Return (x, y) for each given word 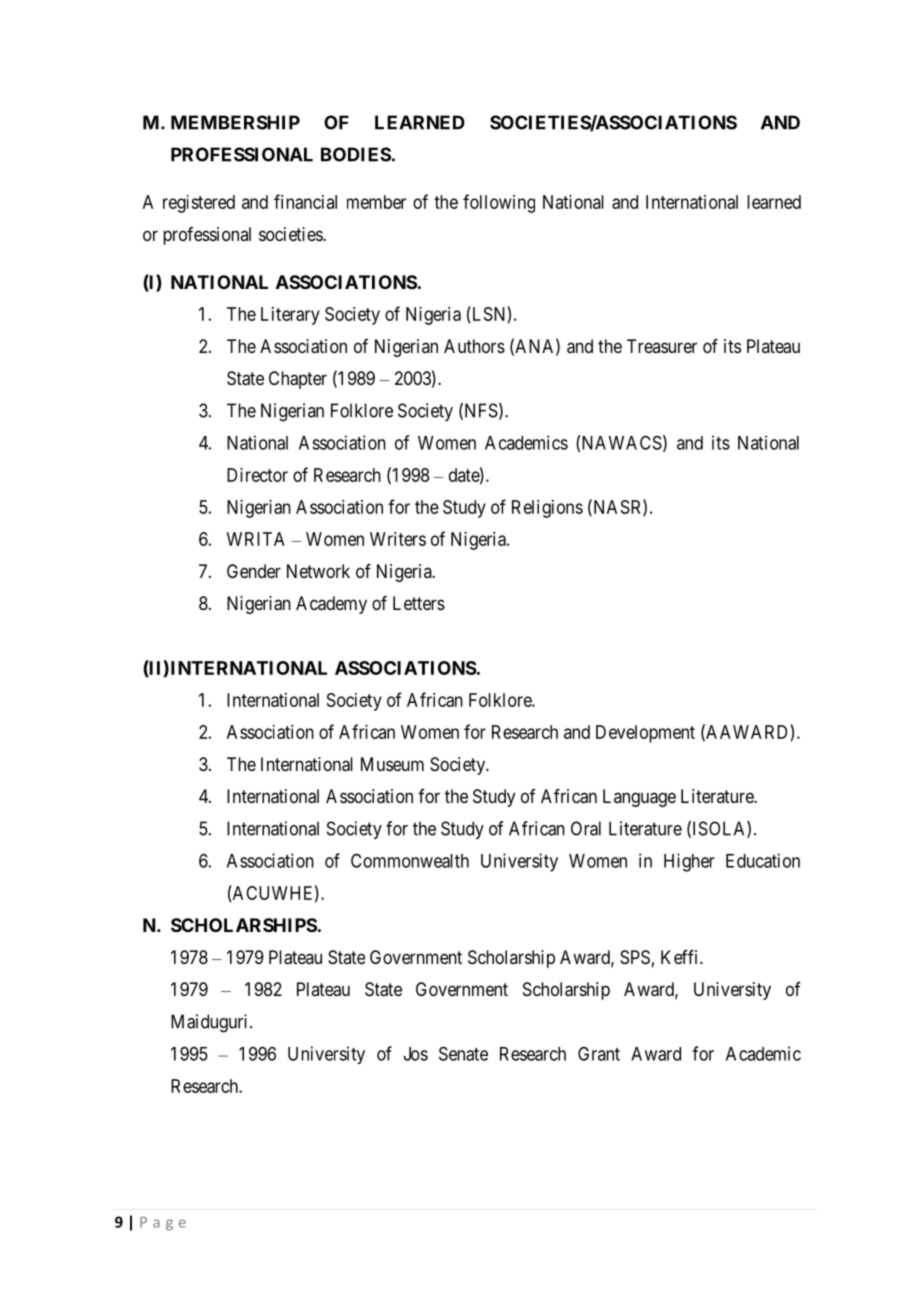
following (499, 203)
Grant (599, 1054)
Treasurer (662, 346)
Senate (463, 1053)
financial (305, 201)
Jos (416, 1054)
